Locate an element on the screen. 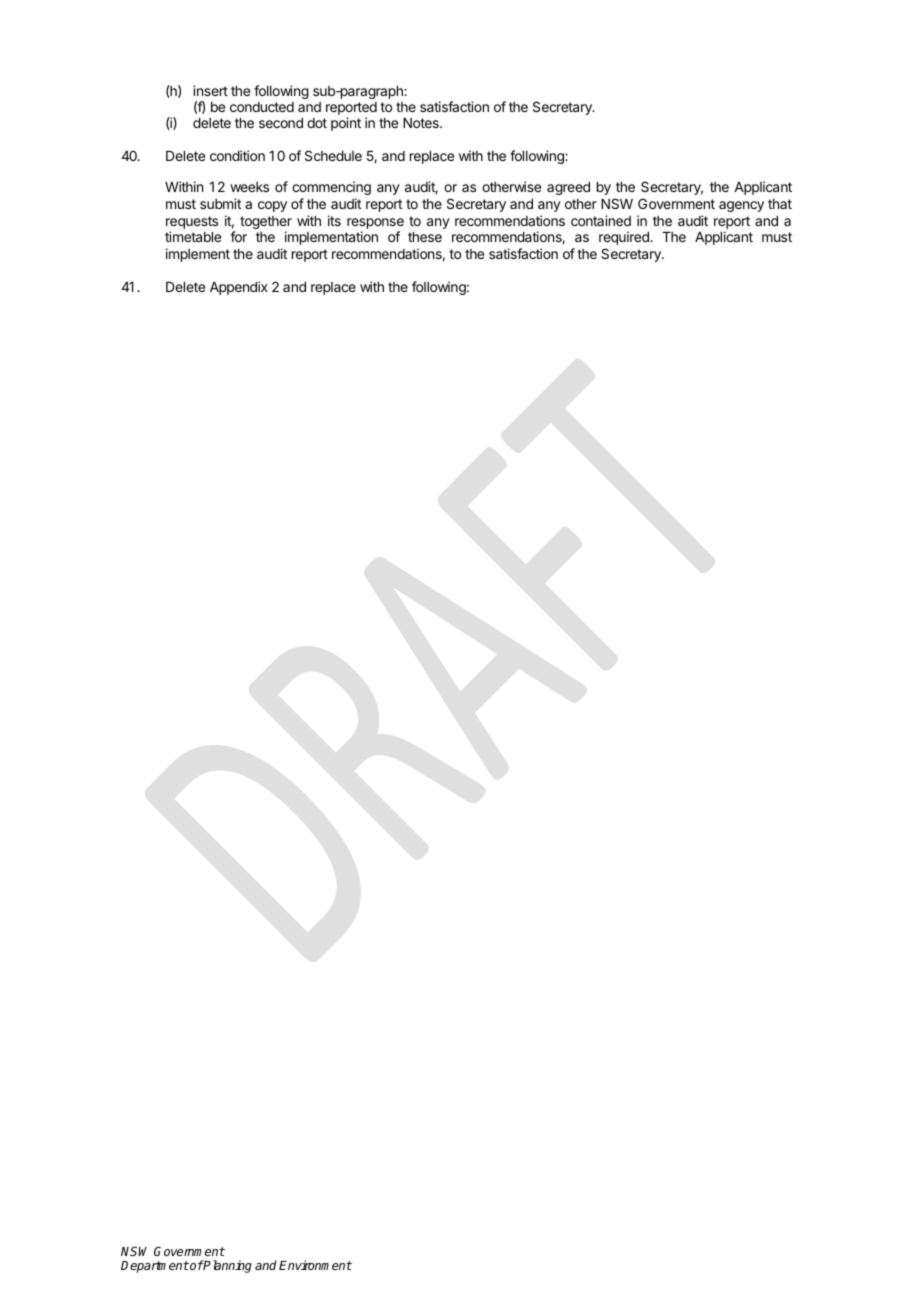 This screenshot has height=1308, width=924. Appendix is located at coordinates (239, 288).
